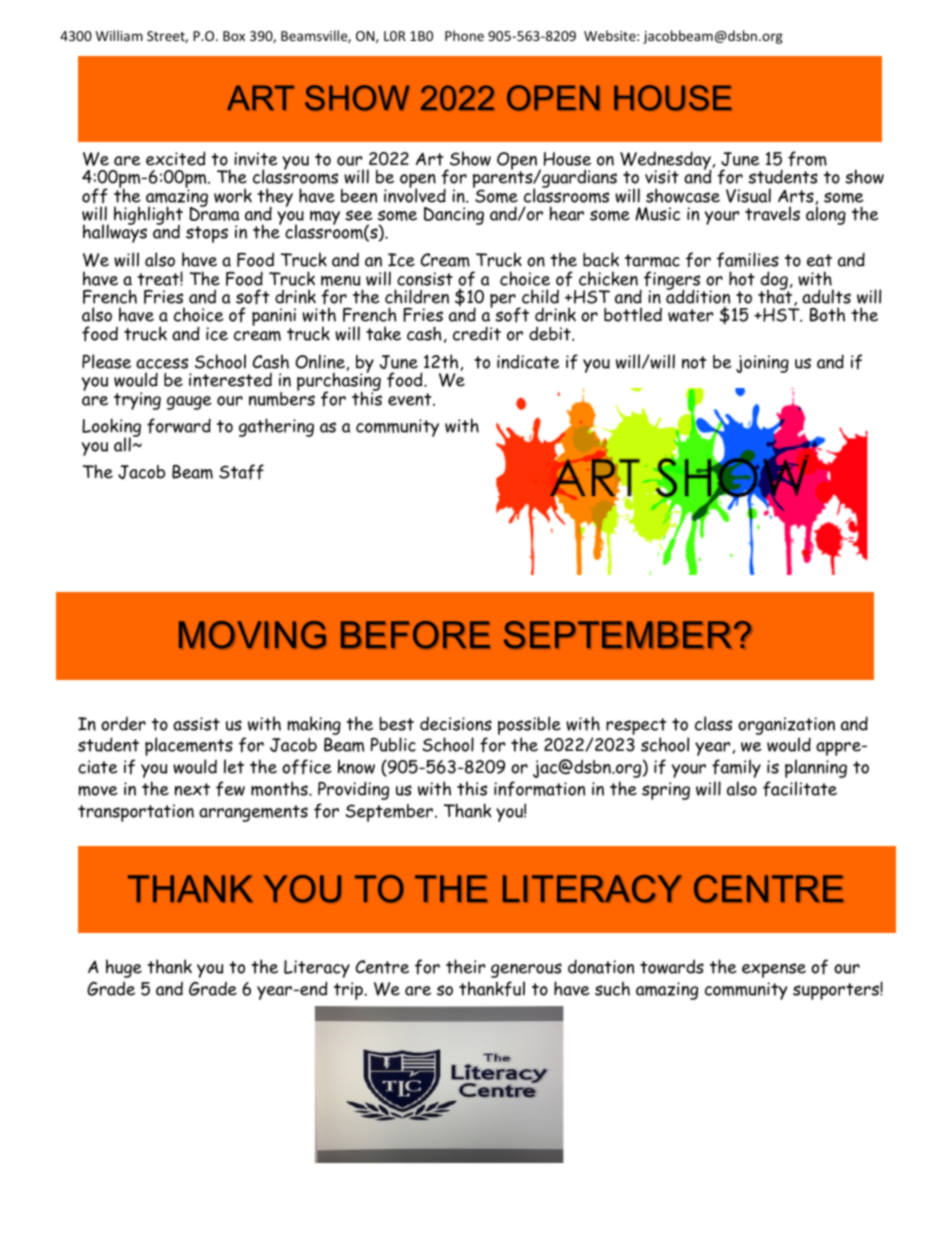 The height and width of the screenshot is (1233, 952). Describe the element at coordinates (807, 159) in the screenshot. I see `from` at that location.
